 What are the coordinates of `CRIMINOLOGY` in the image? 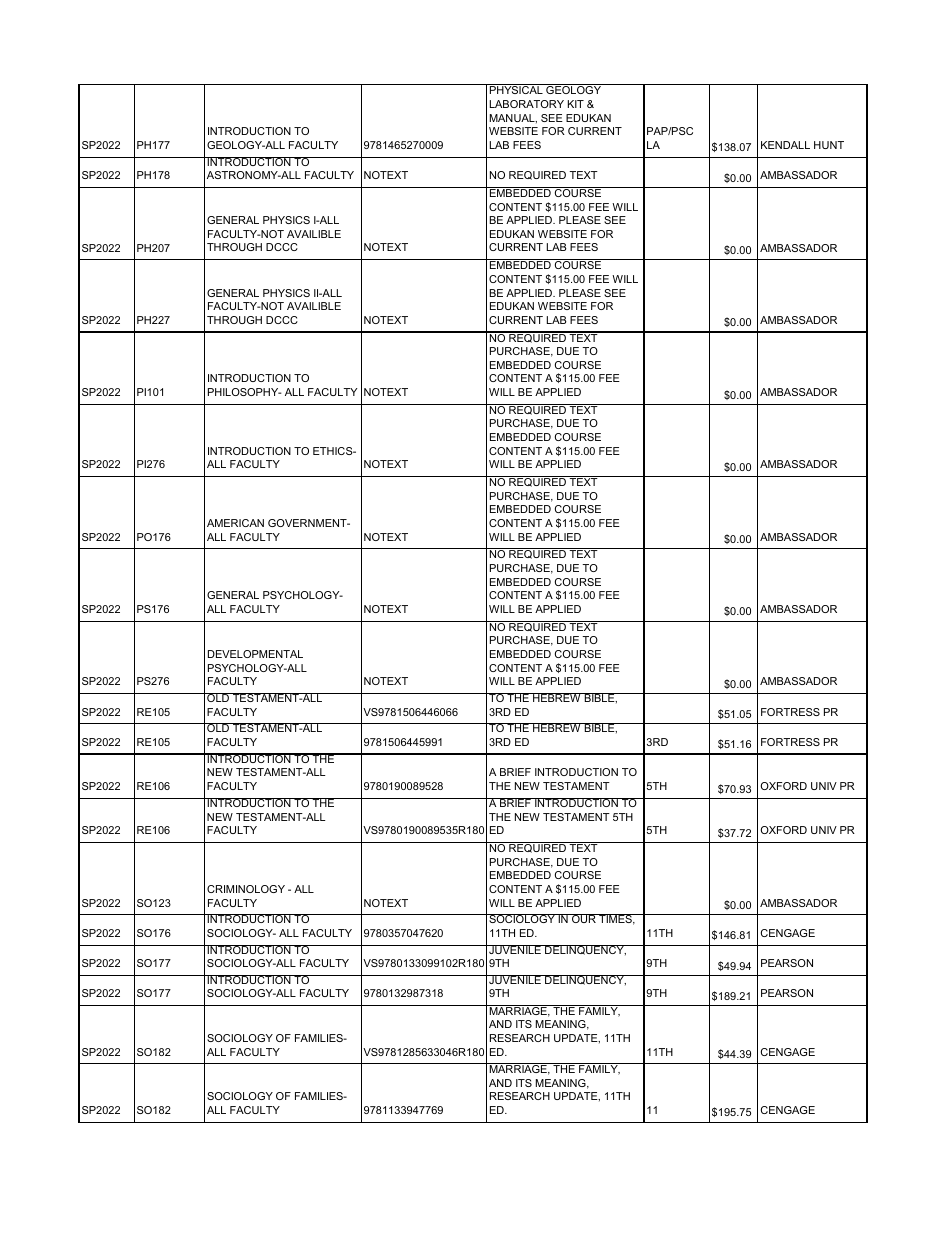 It's located at (246, 889).
